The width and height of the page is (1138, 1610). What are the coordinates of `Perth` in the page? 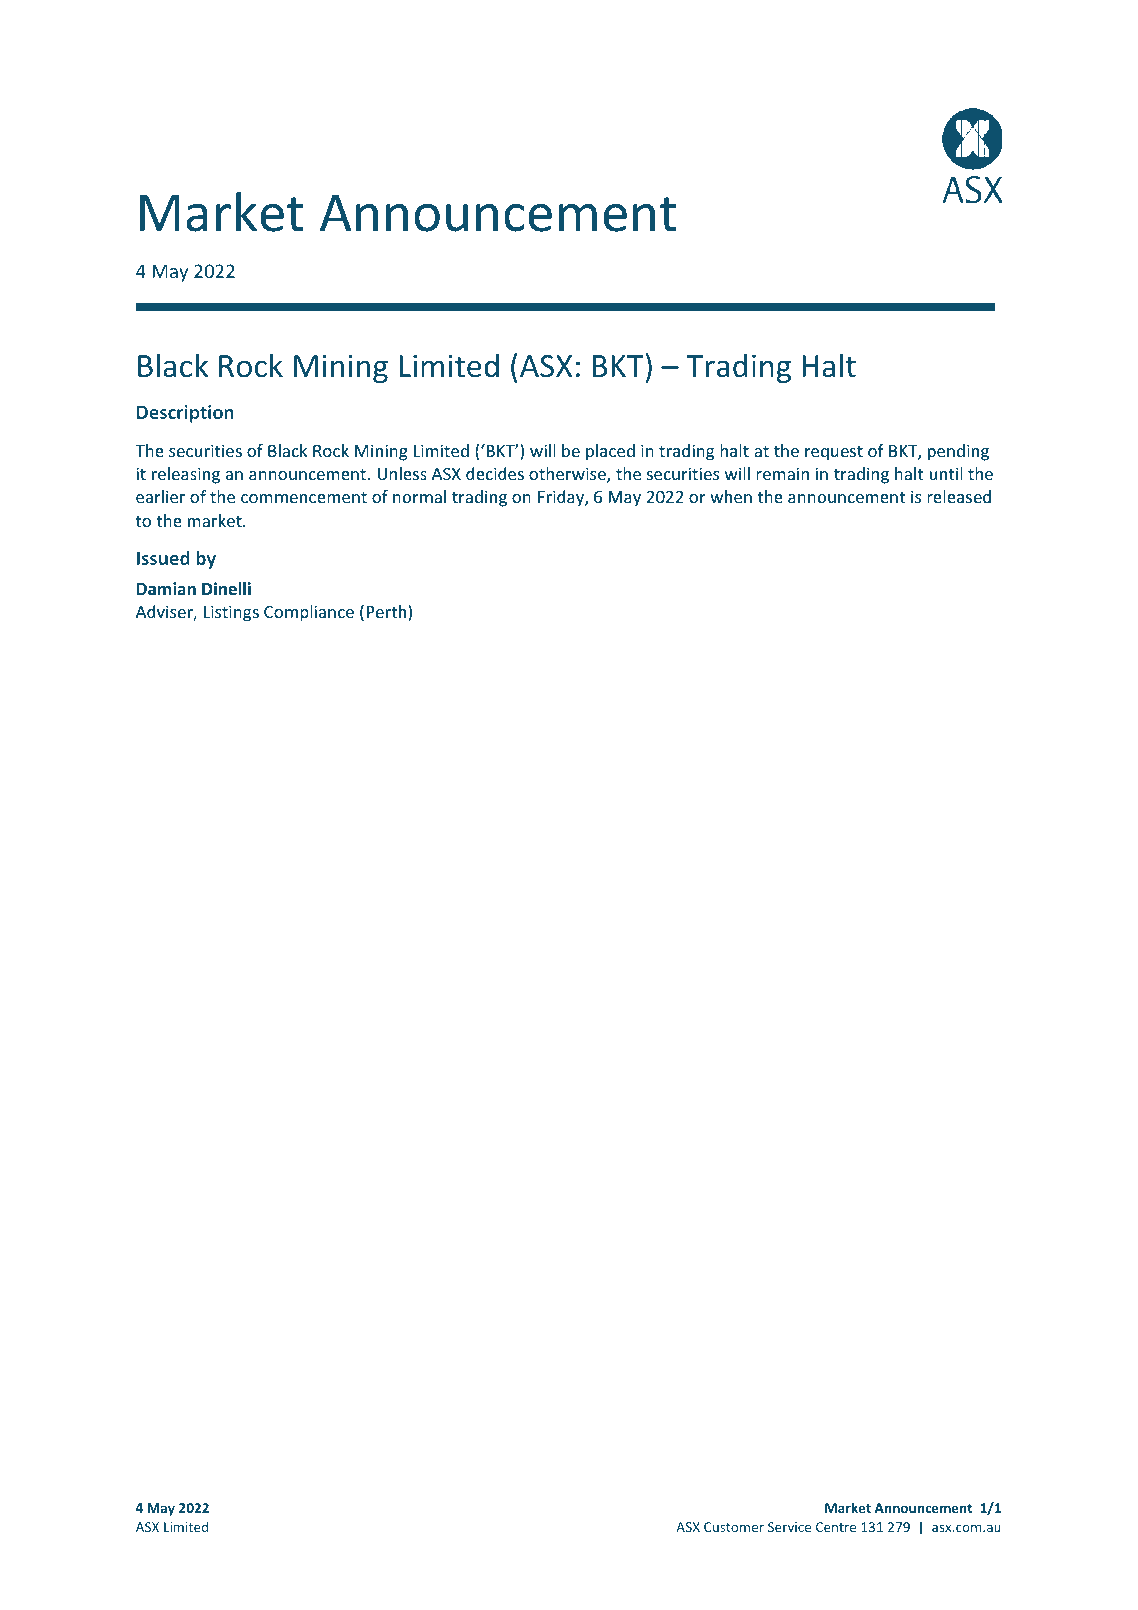 It's located at (388, 613).
